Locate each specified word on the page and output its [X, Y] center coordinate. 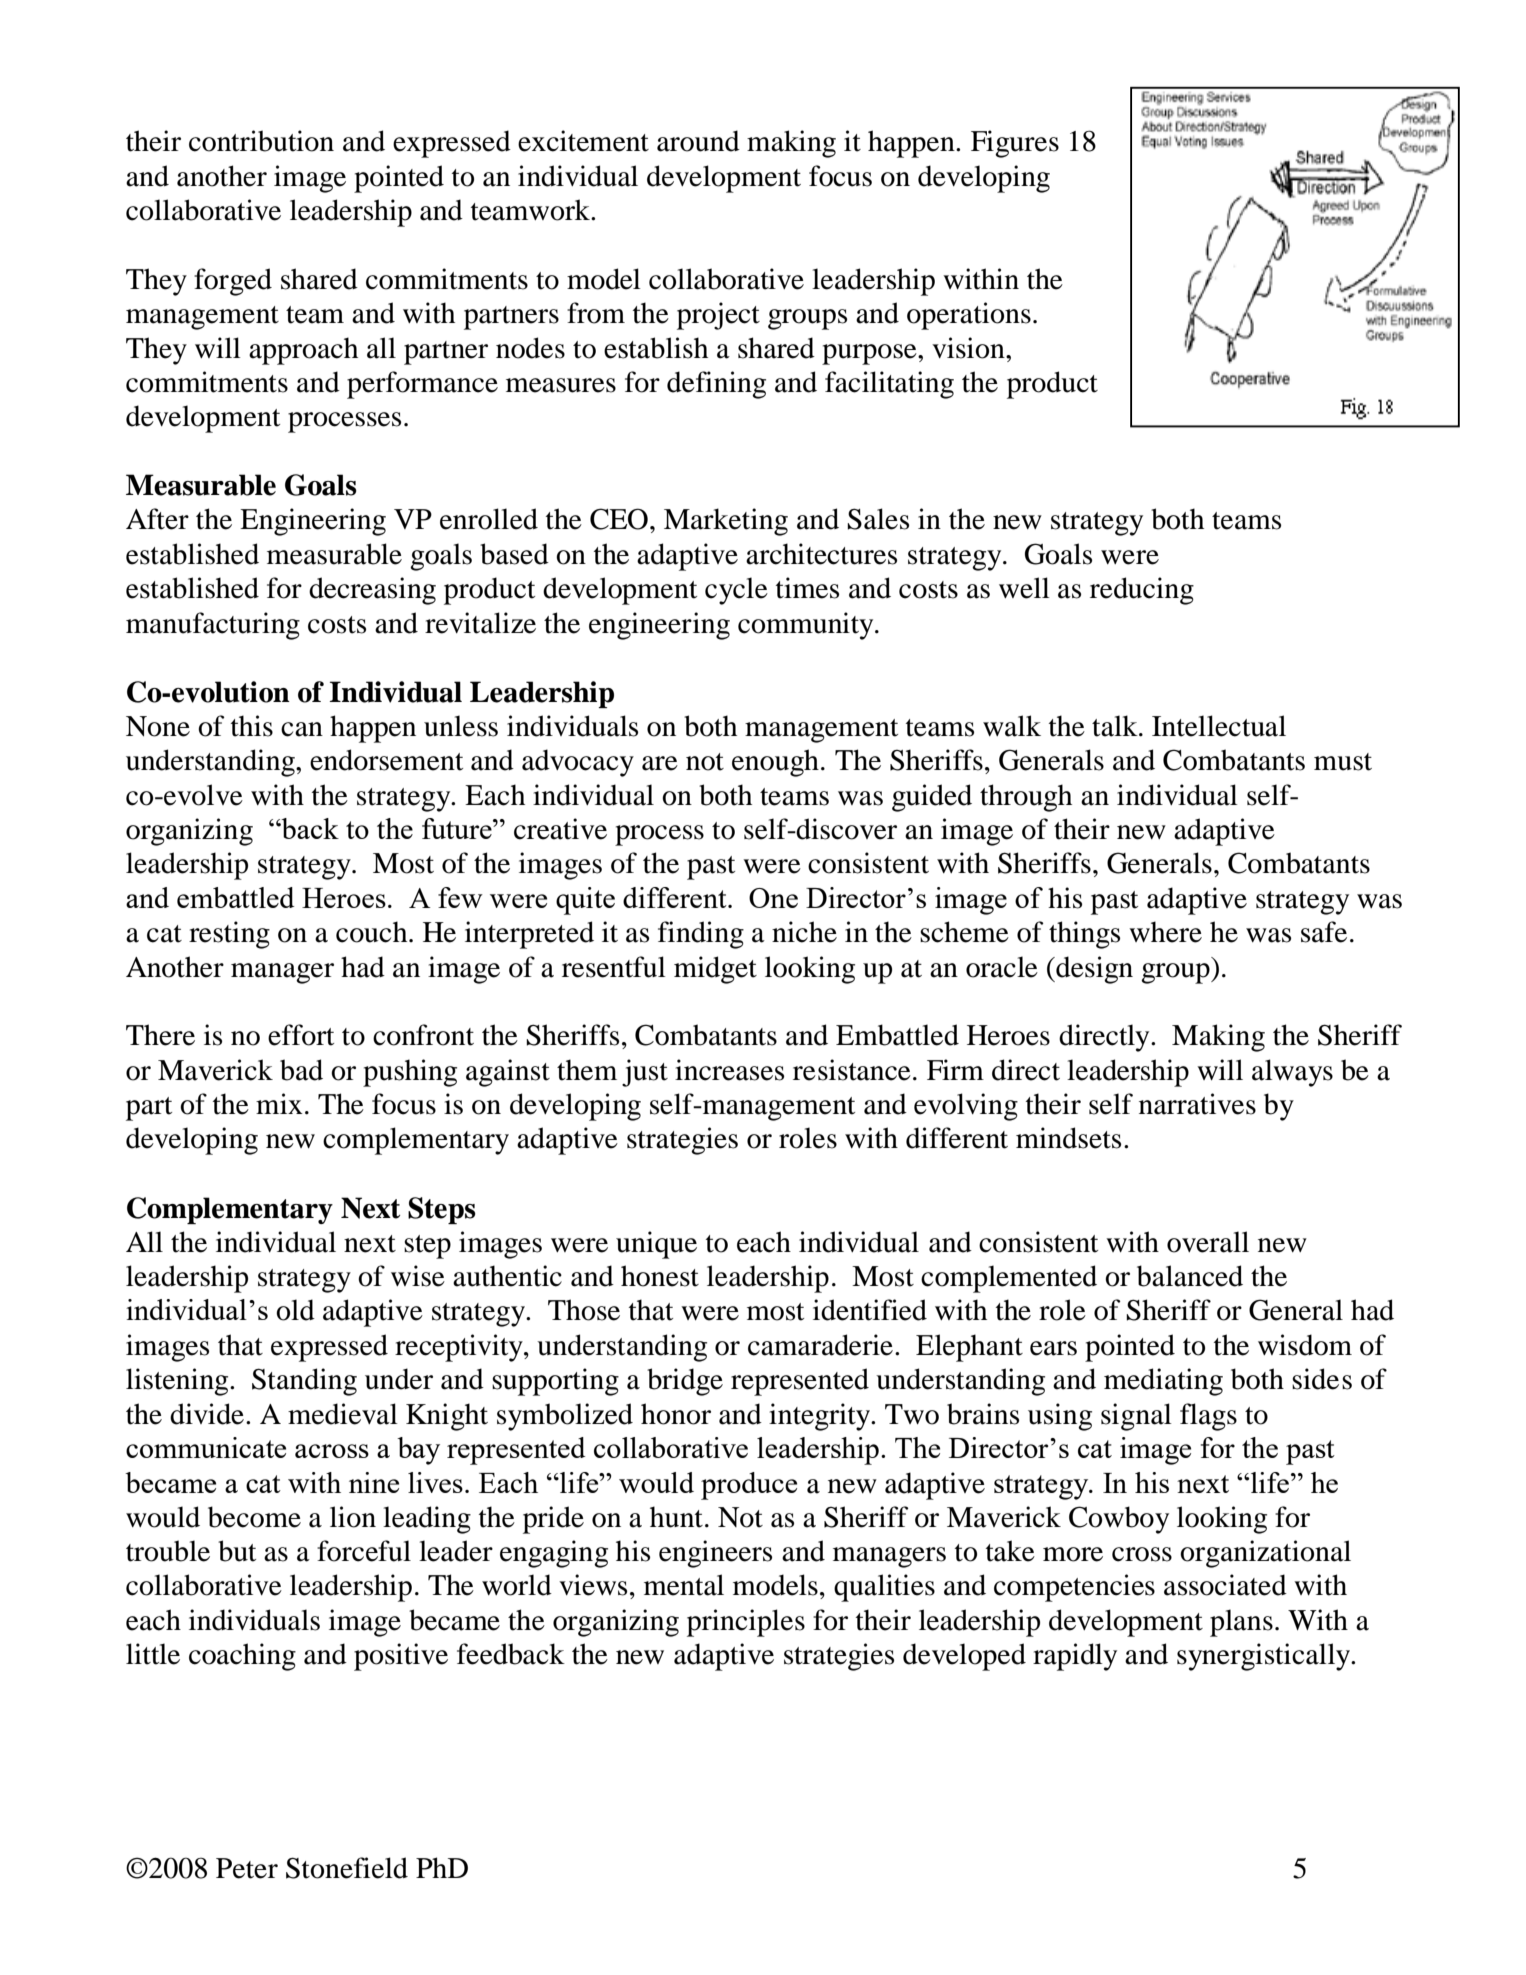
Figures [1015, 144]
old [295, 1310]
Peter [247, 1868]
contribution [261, 141]
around [698, 141]
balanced [1190, 1276]
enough [775, 763]
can [302, 729]
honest [660, 1276]
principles [746, 1623]
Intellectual [1219, 726]
